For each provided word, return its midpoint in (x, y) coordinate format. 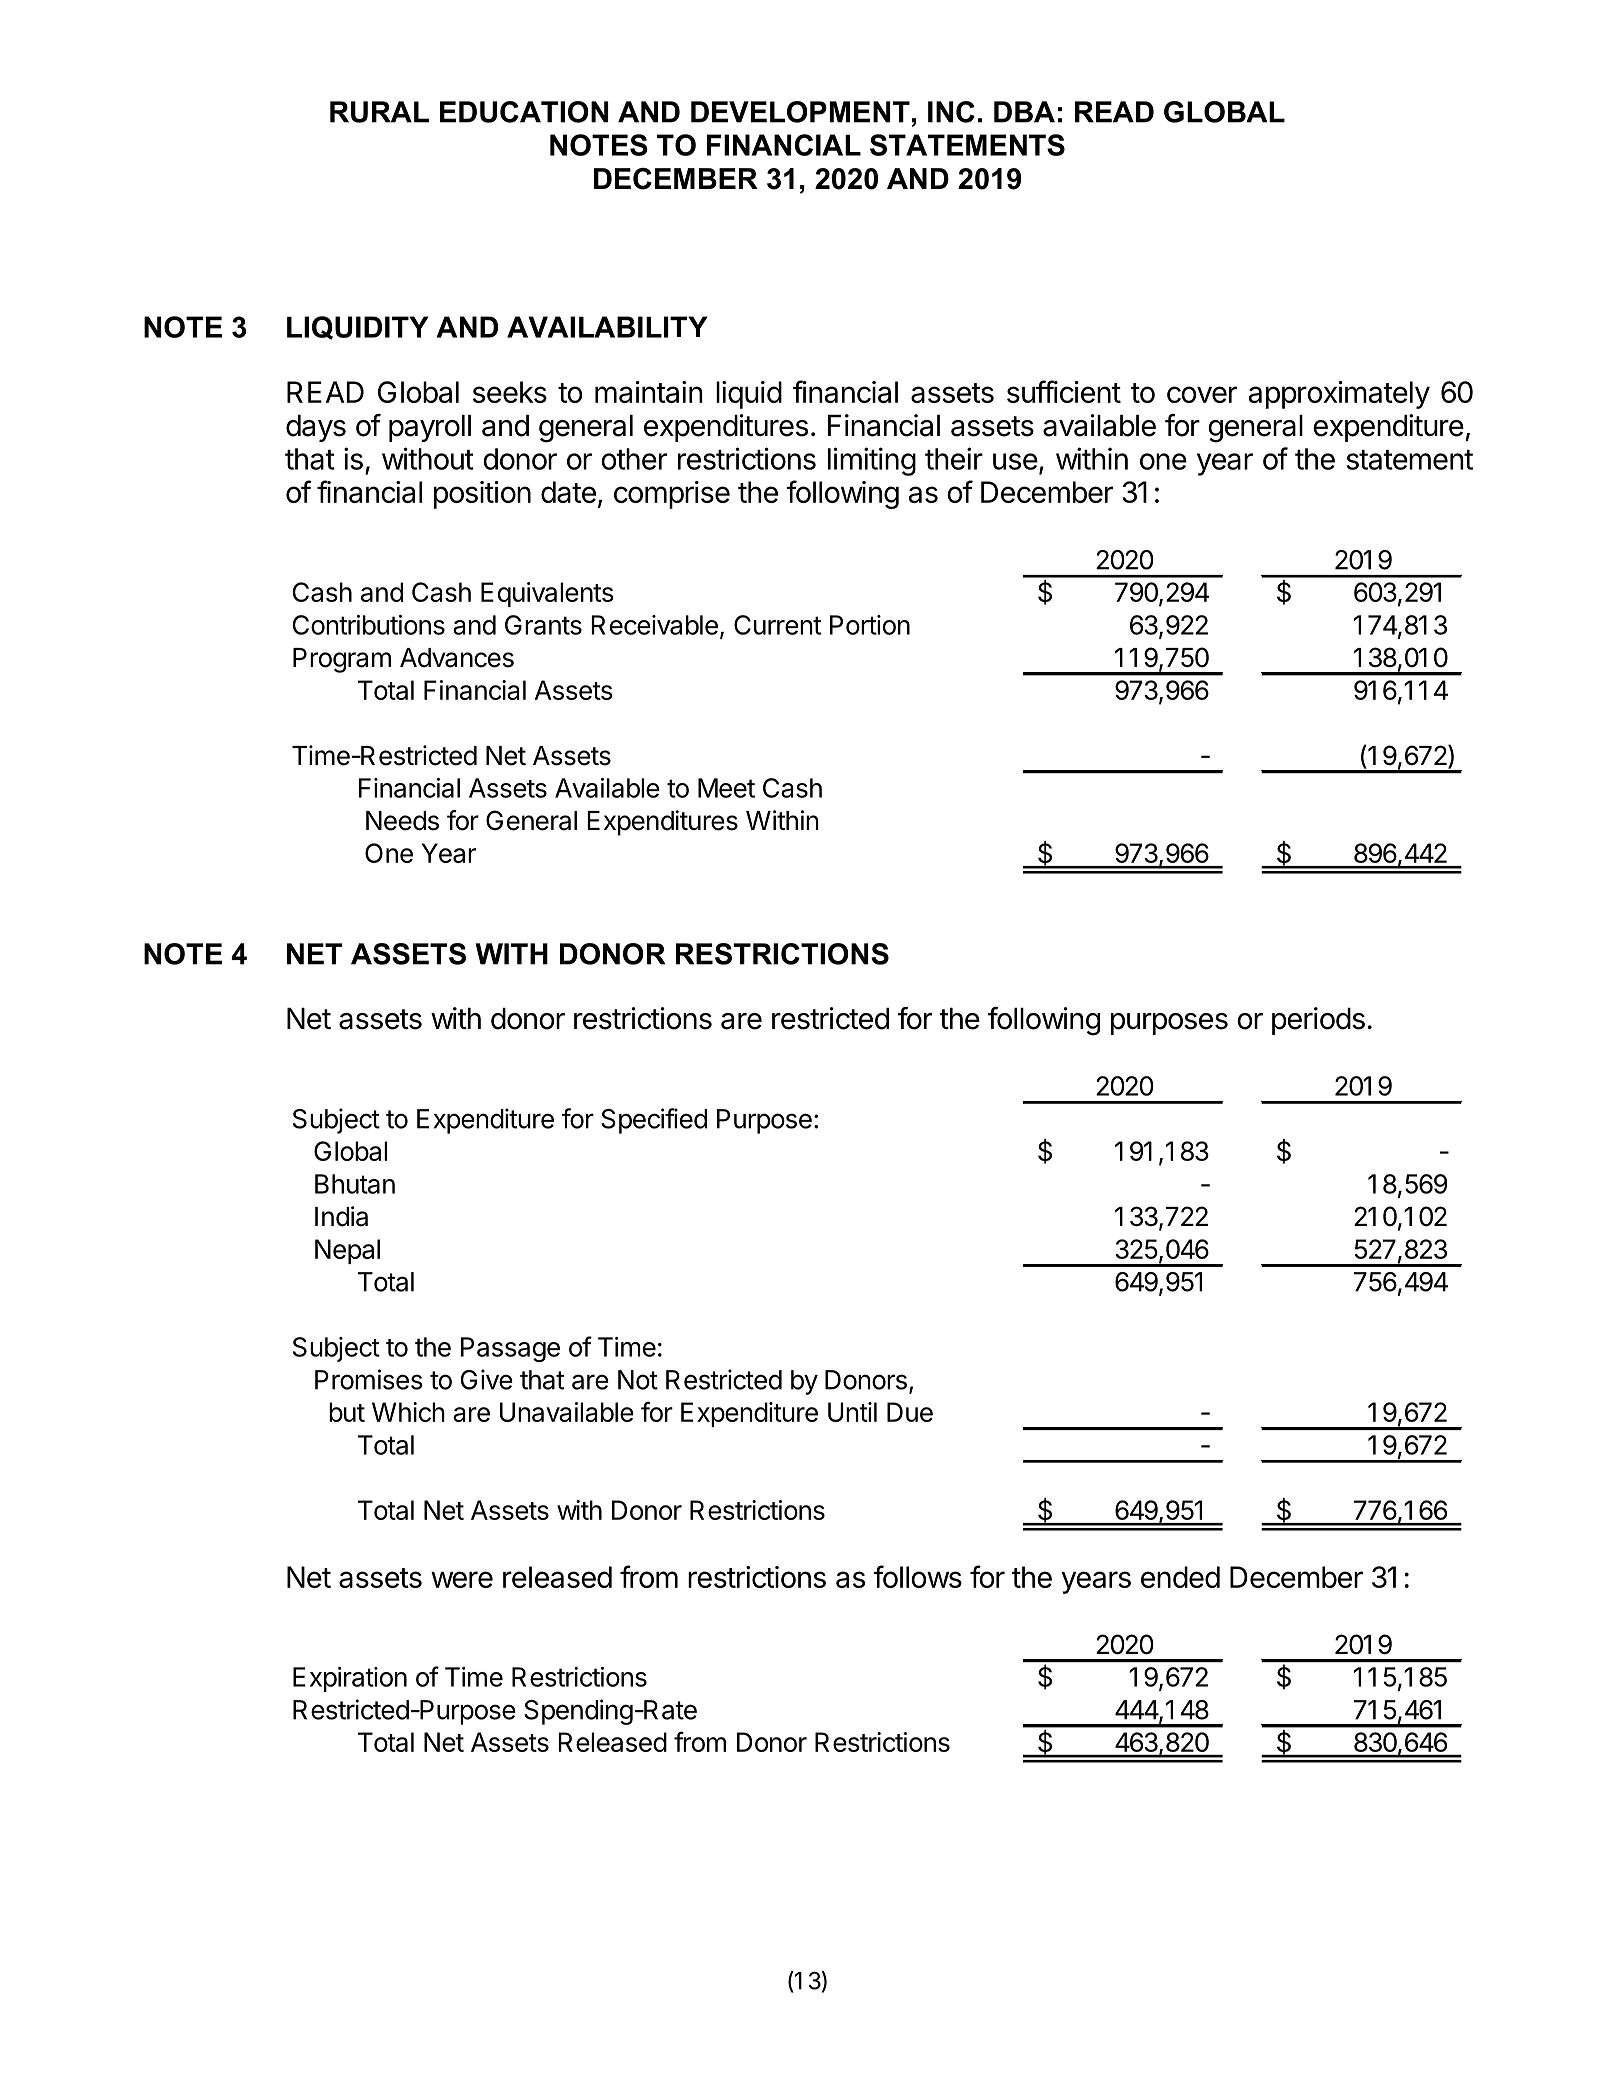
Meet (726, 788)
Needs (402, 821)
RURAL (379, 112)
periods (1318, 1021)
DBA (1024, 112)
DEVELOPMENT (800, 112)
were (462, 1579)
